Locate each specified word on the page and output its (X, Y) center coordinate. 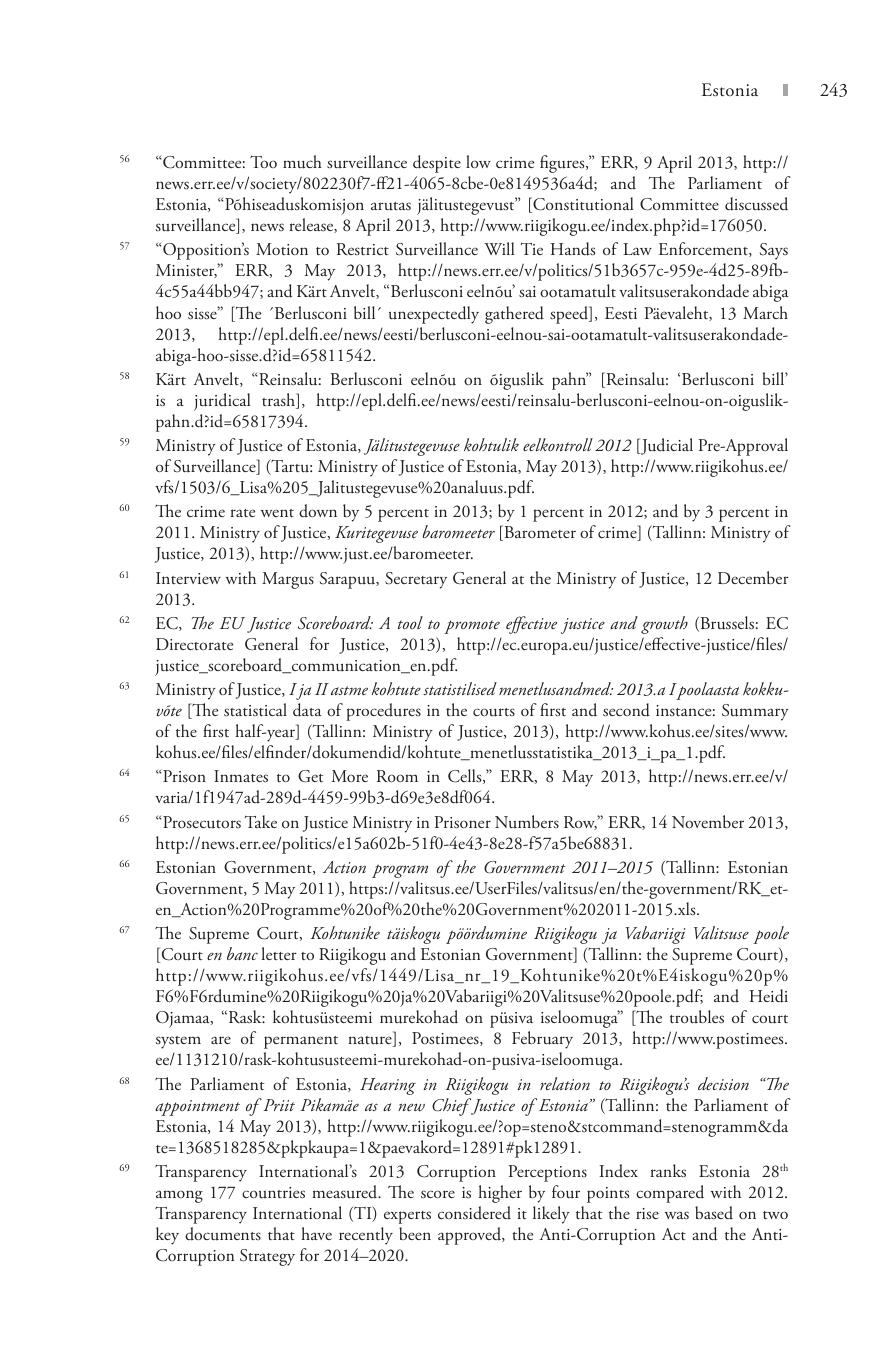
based (714, 1213)
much (302, 162)
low (478, 161)
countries (273, 1193)
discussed (756, 204)
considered (474, 1213)
